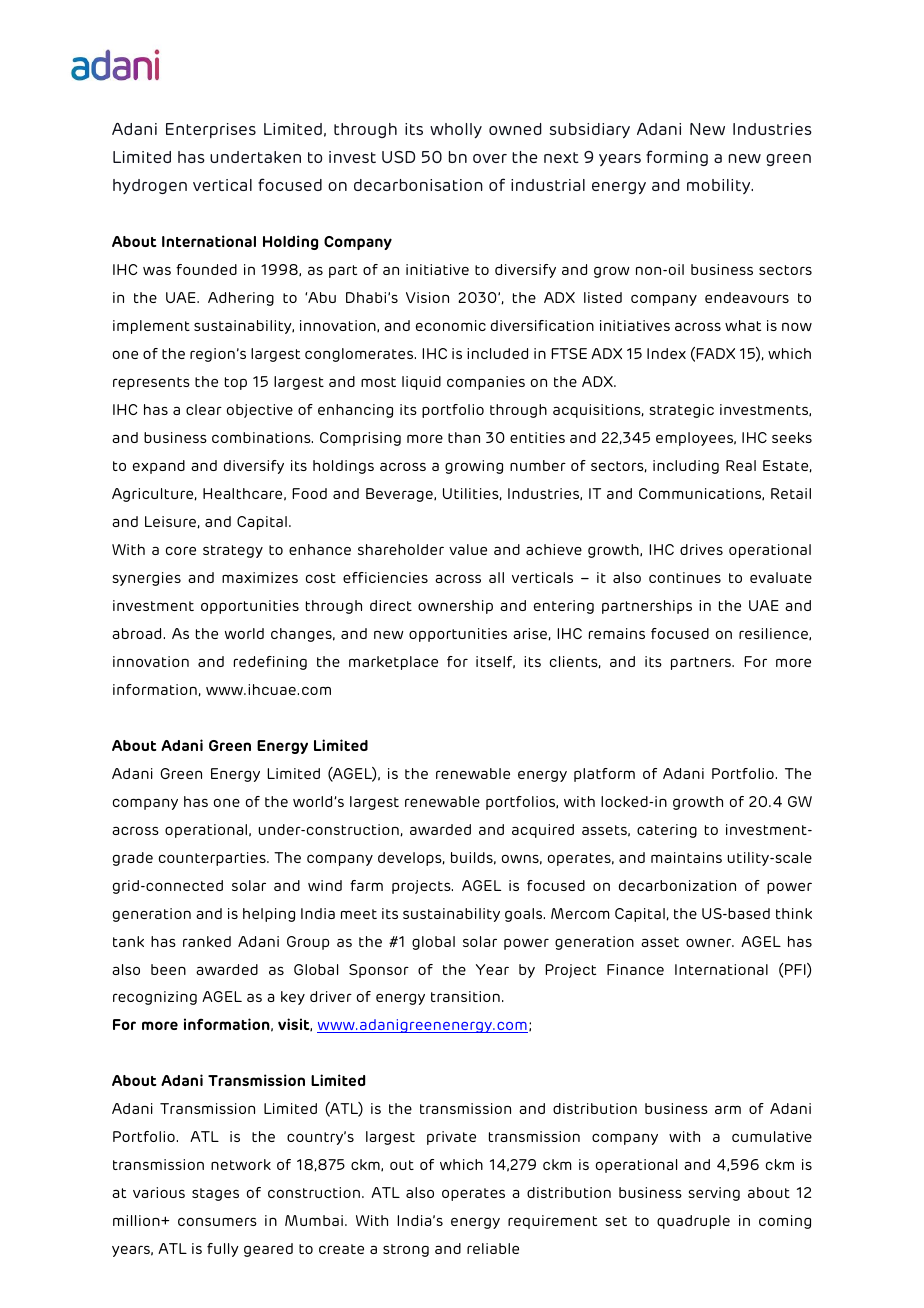 The height and width of the image is (1308, 924). Describe the element at coordinates (204, 409) in the image. I see `clear` at that location.
